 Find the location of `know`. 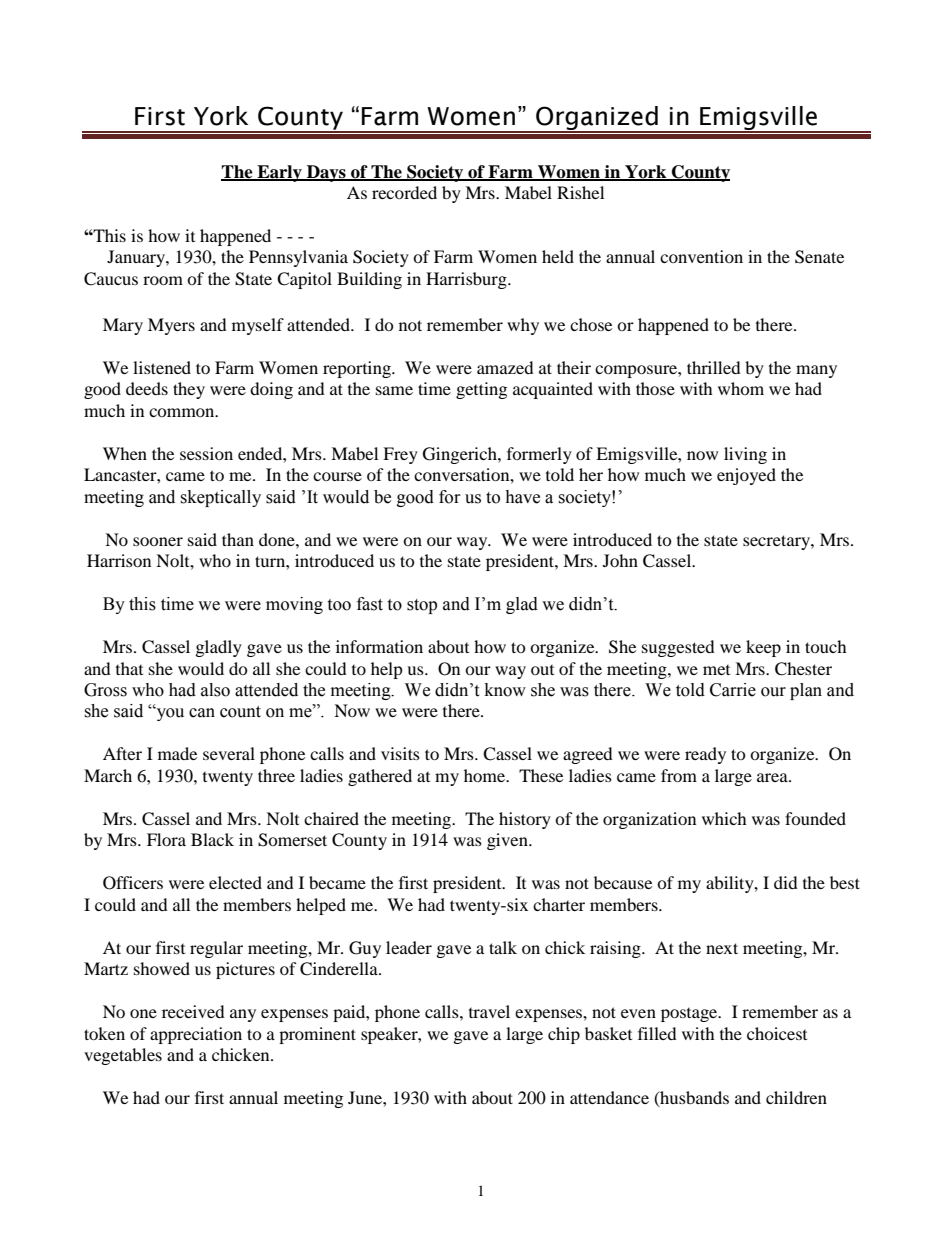

know is located at coordinates (505, 690).
